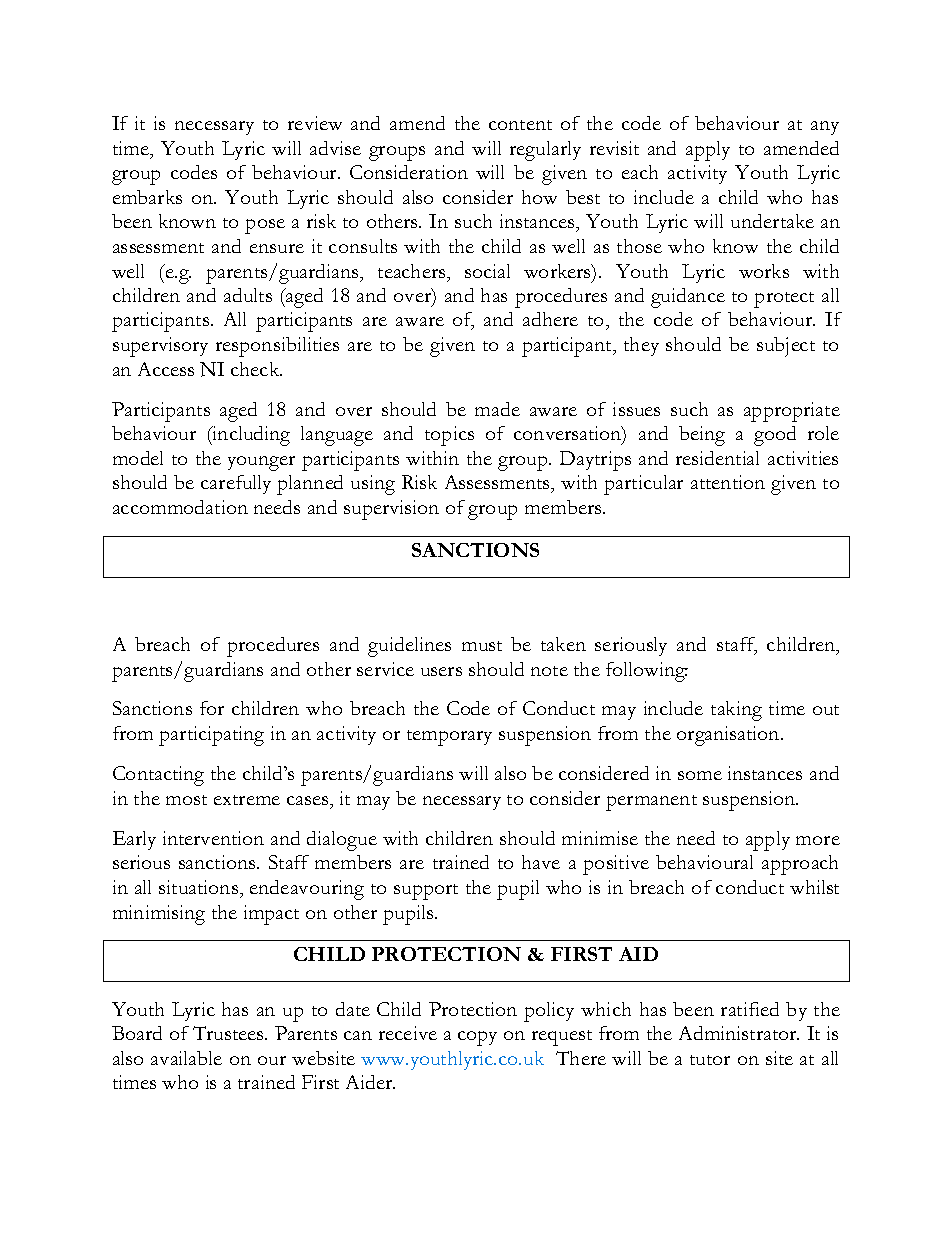 This screenshot has width=952, height=1233. Describe the element at coordinates (825, 128) in the screenshot. I see `any` at that location.
